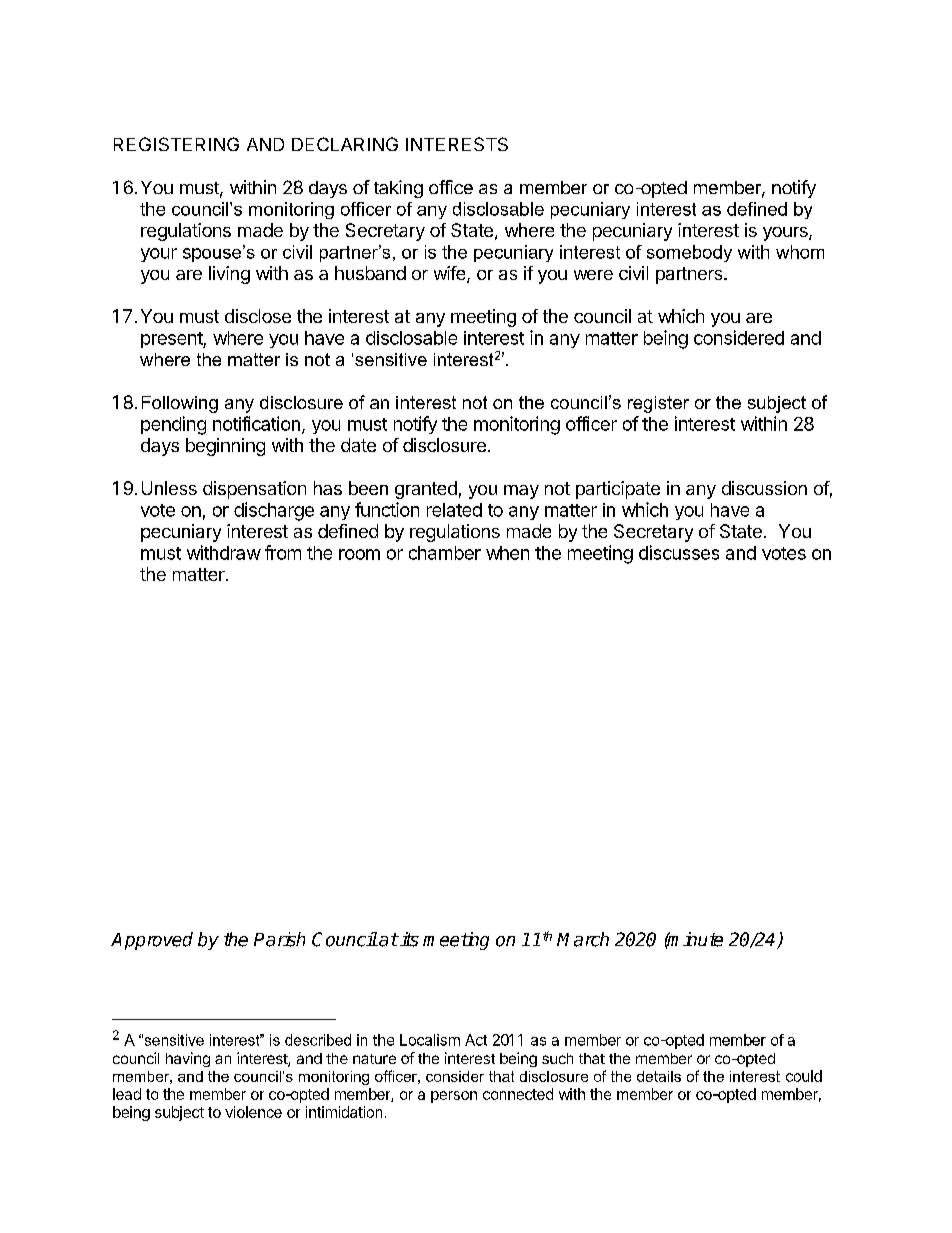 The height and width of the page is (1233, 952). What do you see at coordinates (283, 552) in the page?
I see `from` at bounding box center [283, 552].
